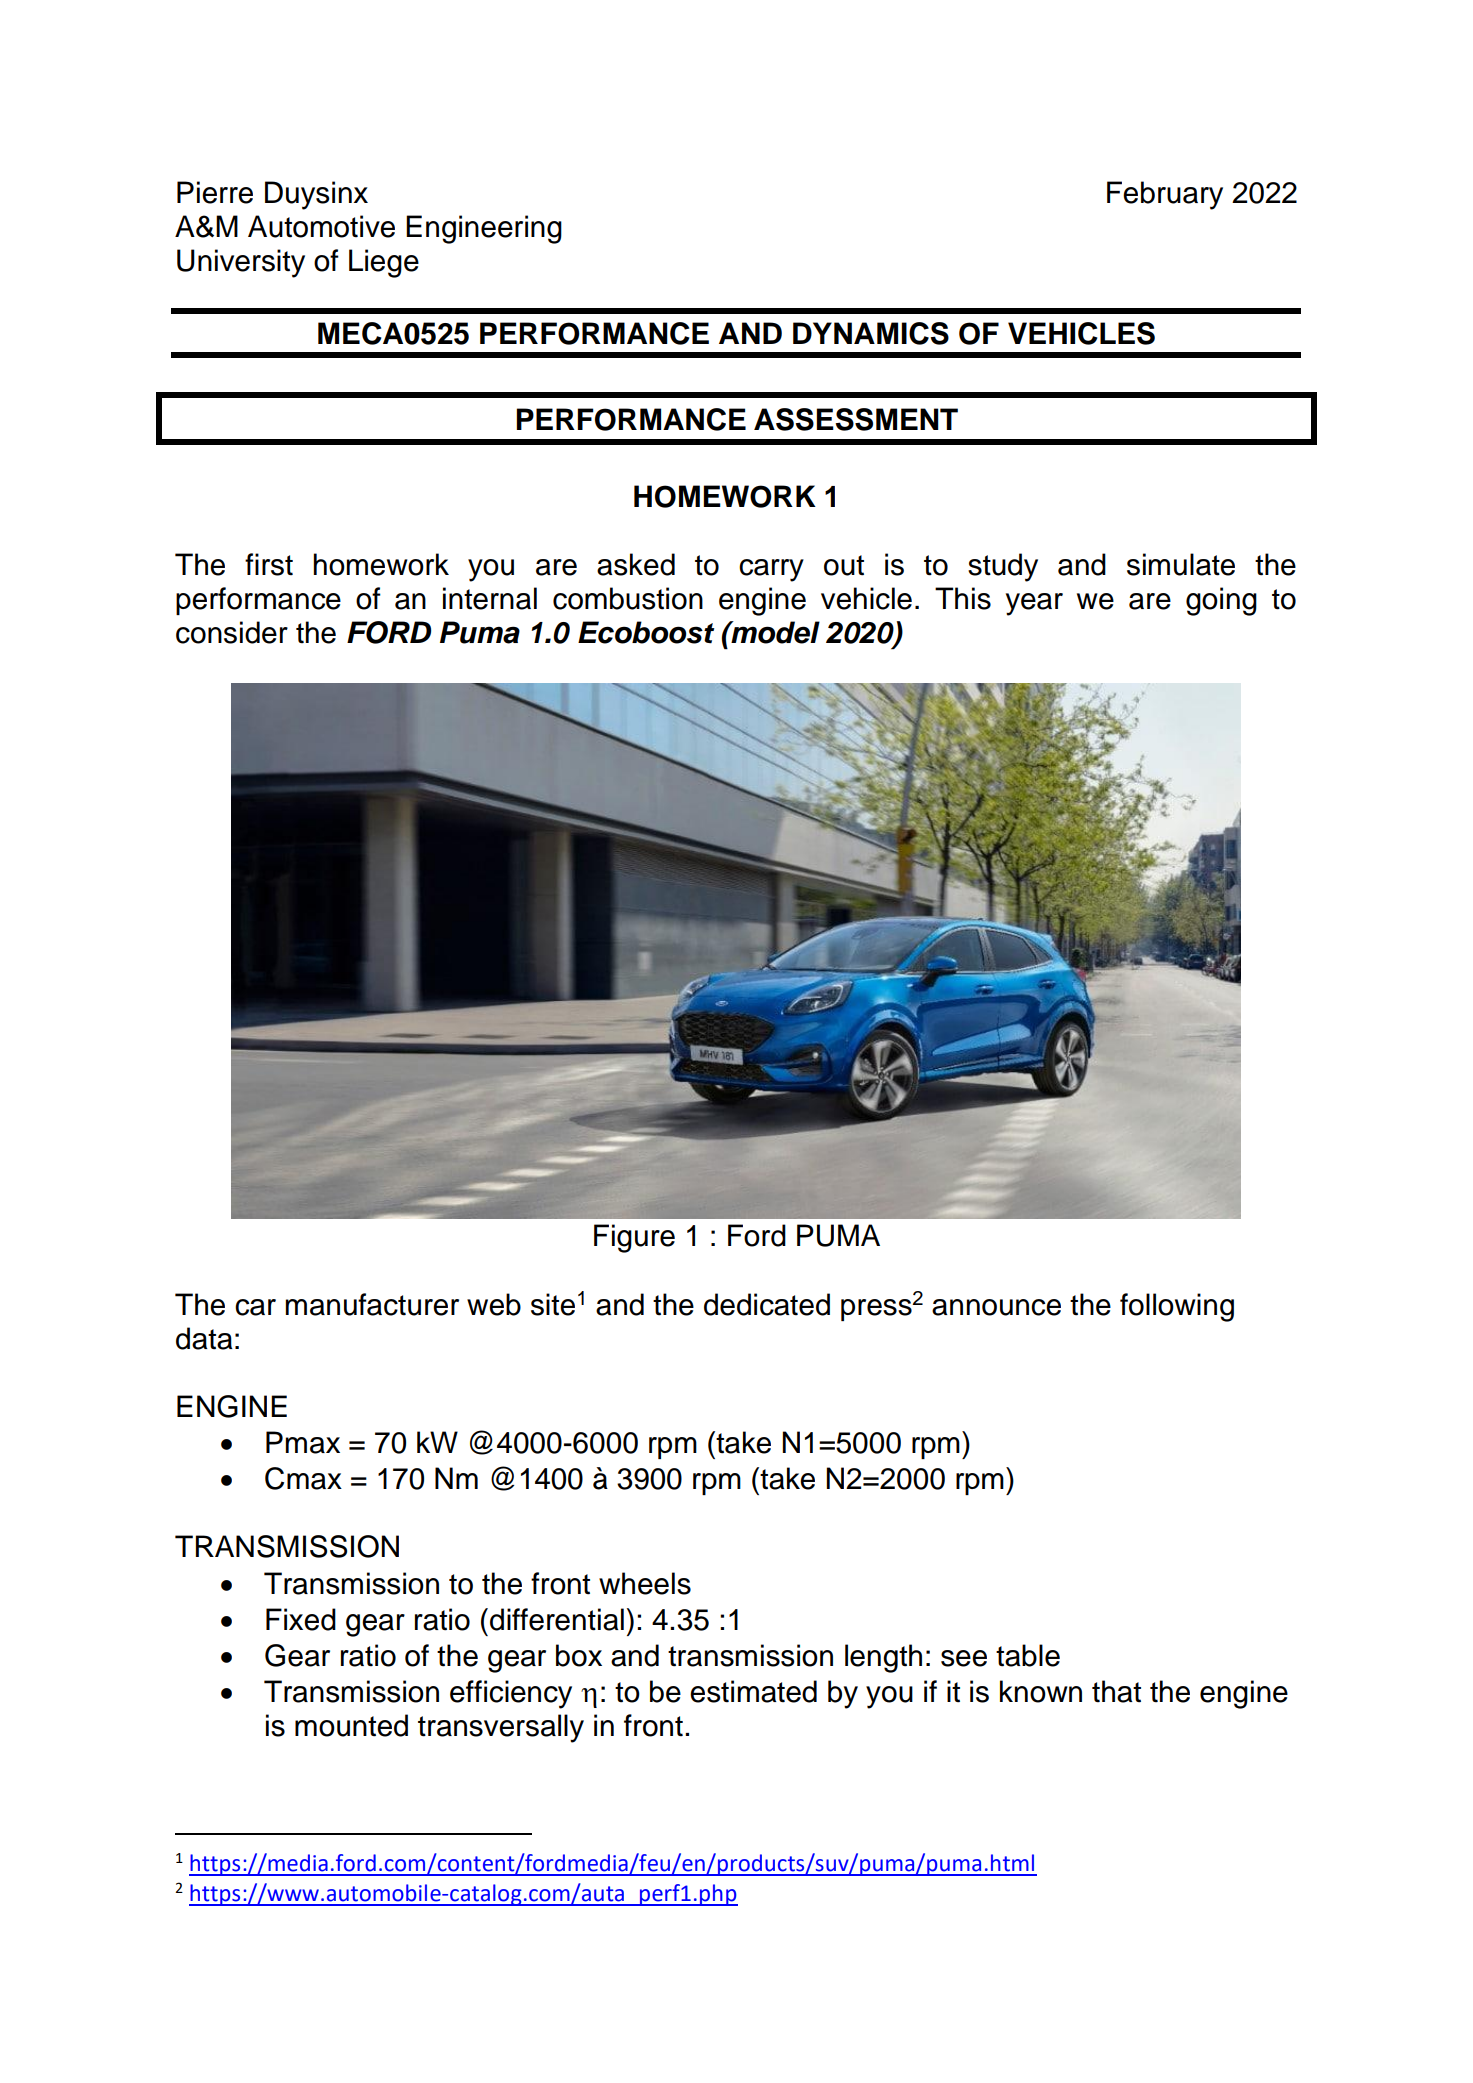 The height and width of the image is (2083, 1473). I want to click on DYNAMICS, so click(871, 333).
